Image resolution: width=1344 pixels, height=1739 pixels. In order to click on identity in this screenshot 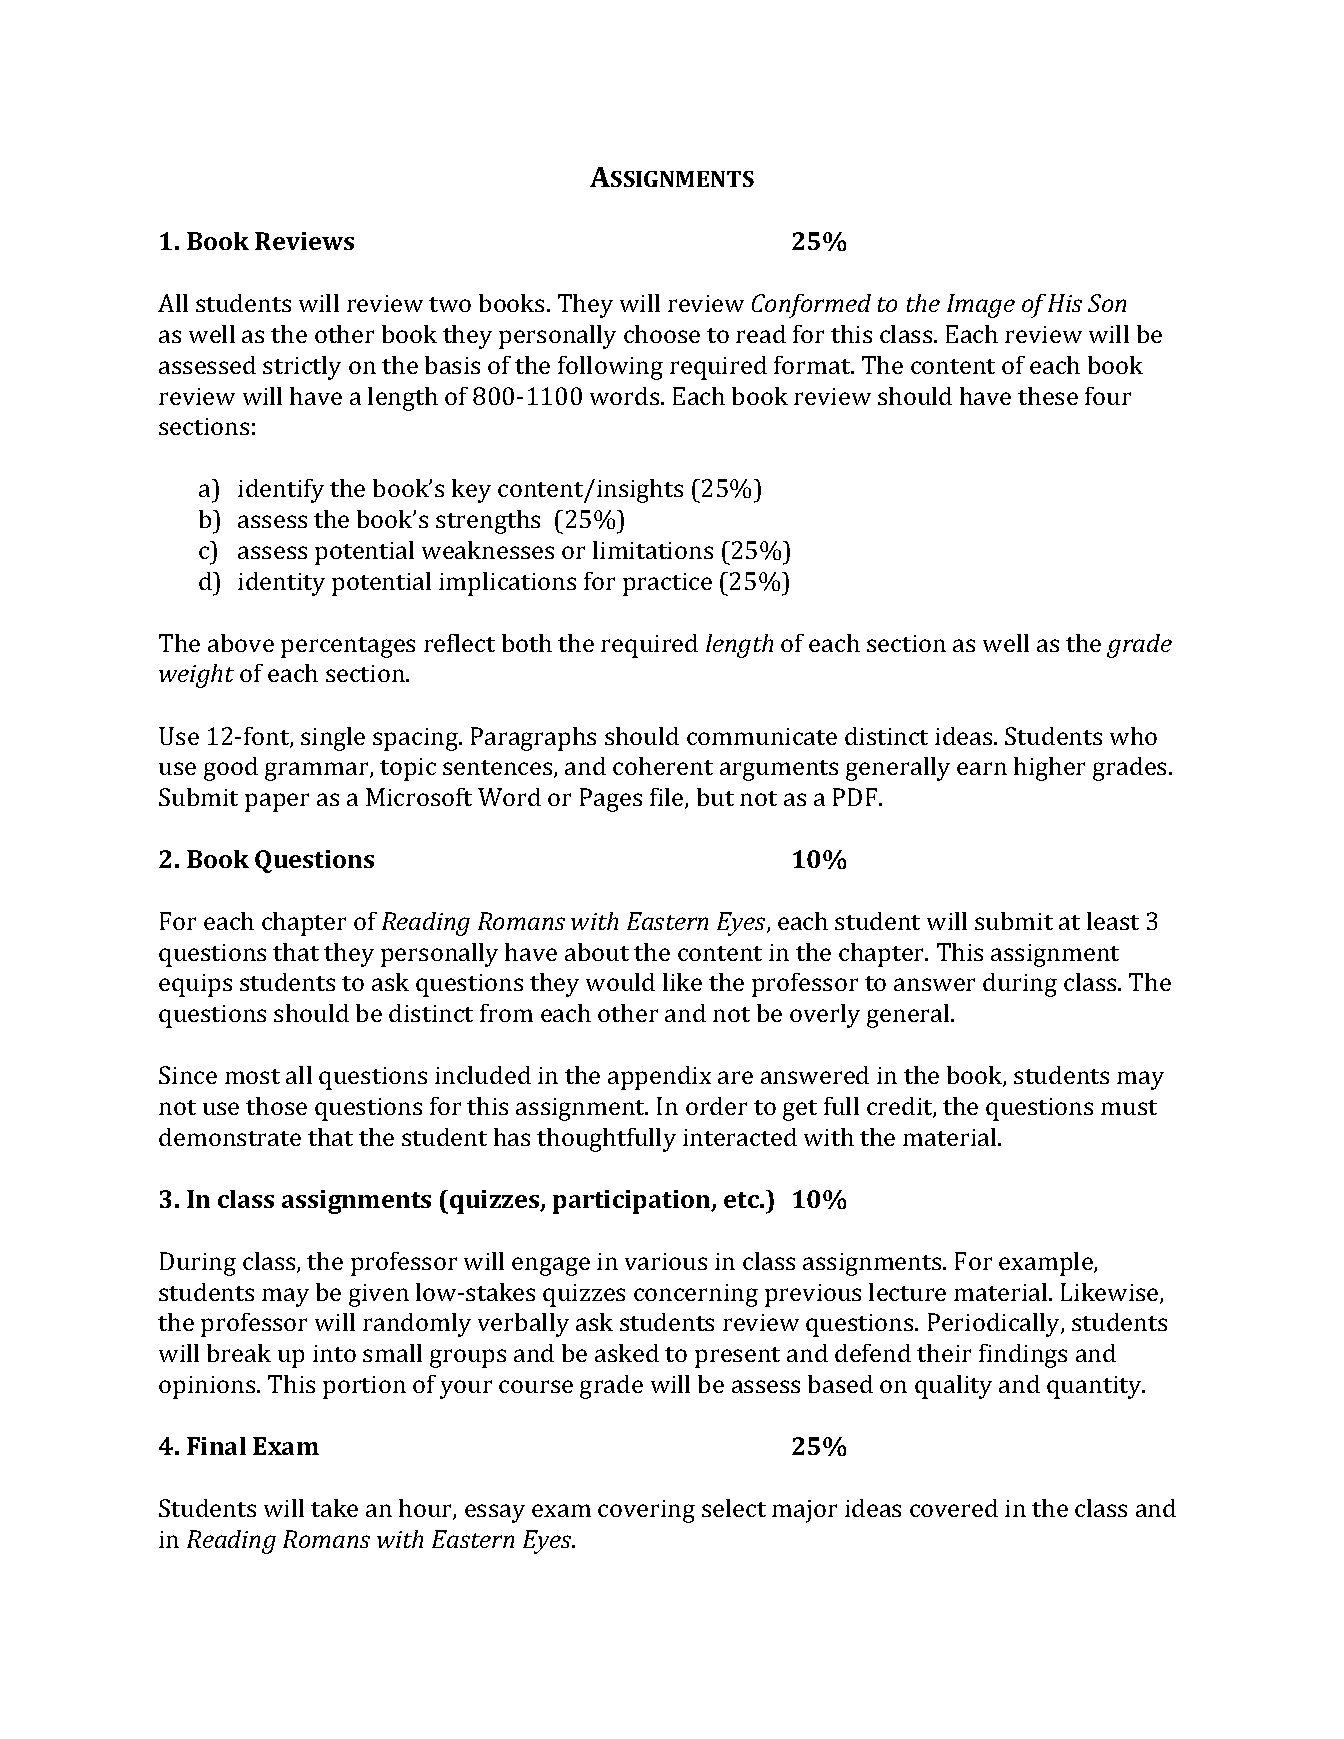, I will do `click(281, 584)`.
